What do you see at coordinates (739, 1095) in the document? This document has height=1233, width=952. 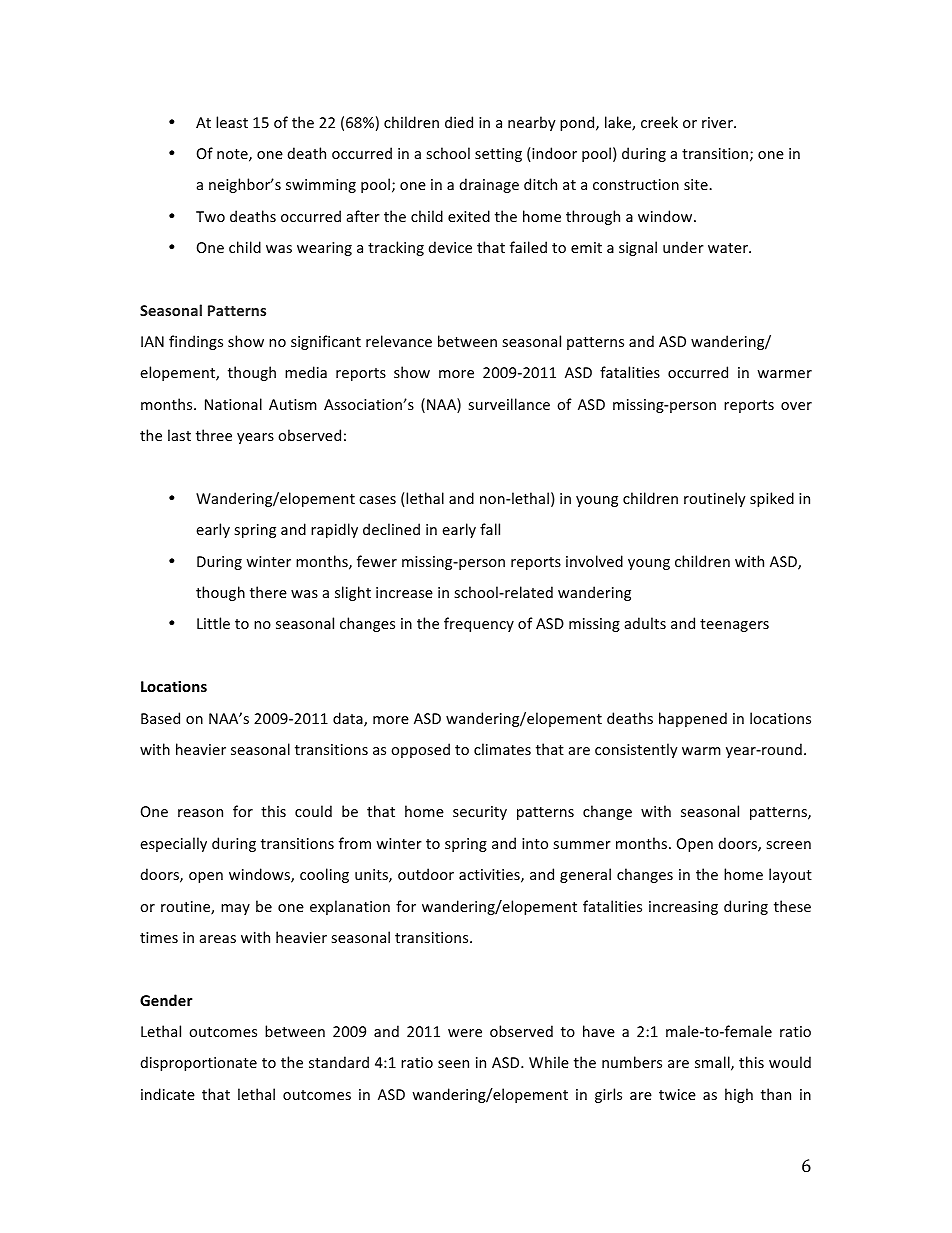 I see `high` at bounding box center [739, 1095].
